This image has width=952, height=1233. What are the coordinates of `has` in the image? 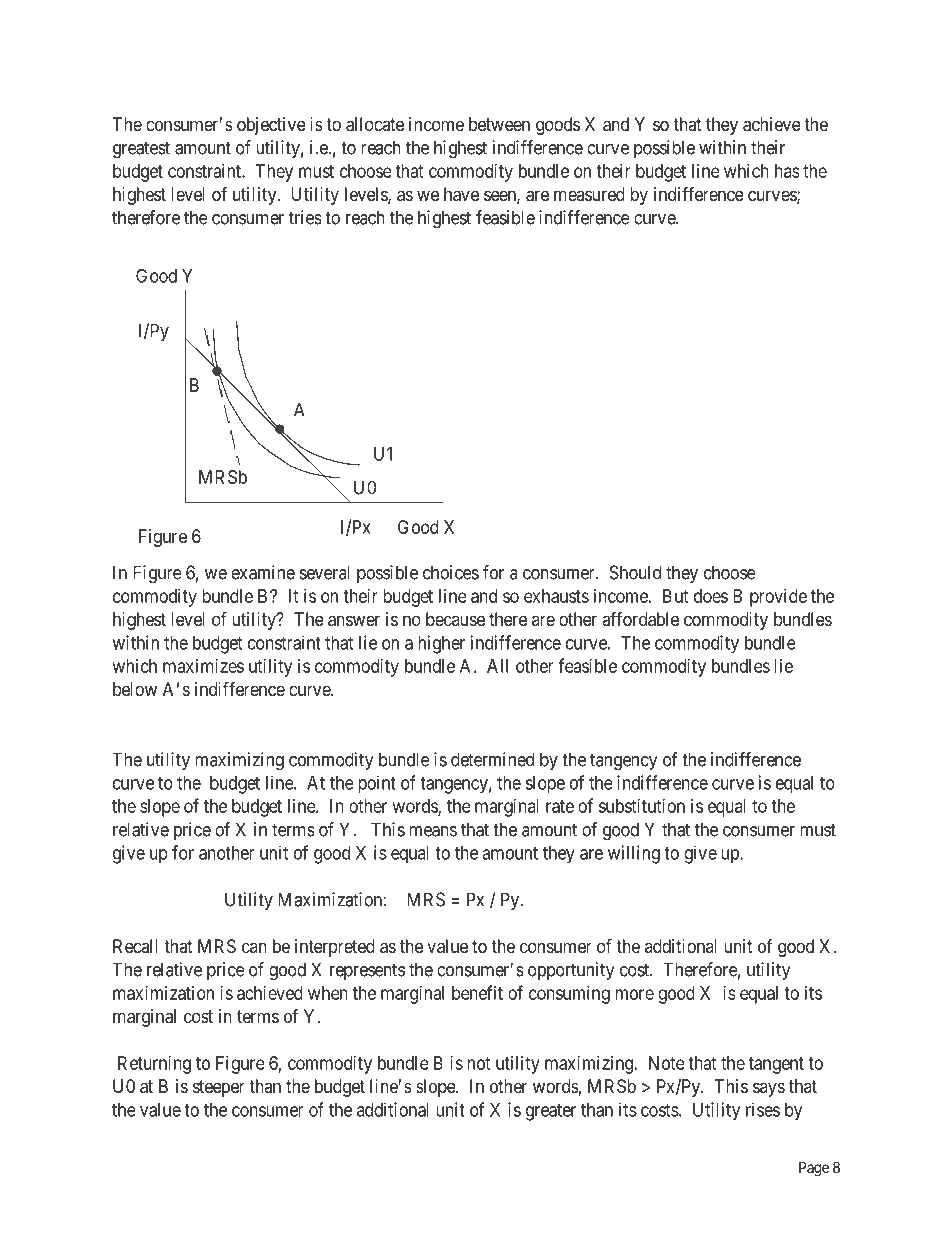 It's located at (787, 171).
